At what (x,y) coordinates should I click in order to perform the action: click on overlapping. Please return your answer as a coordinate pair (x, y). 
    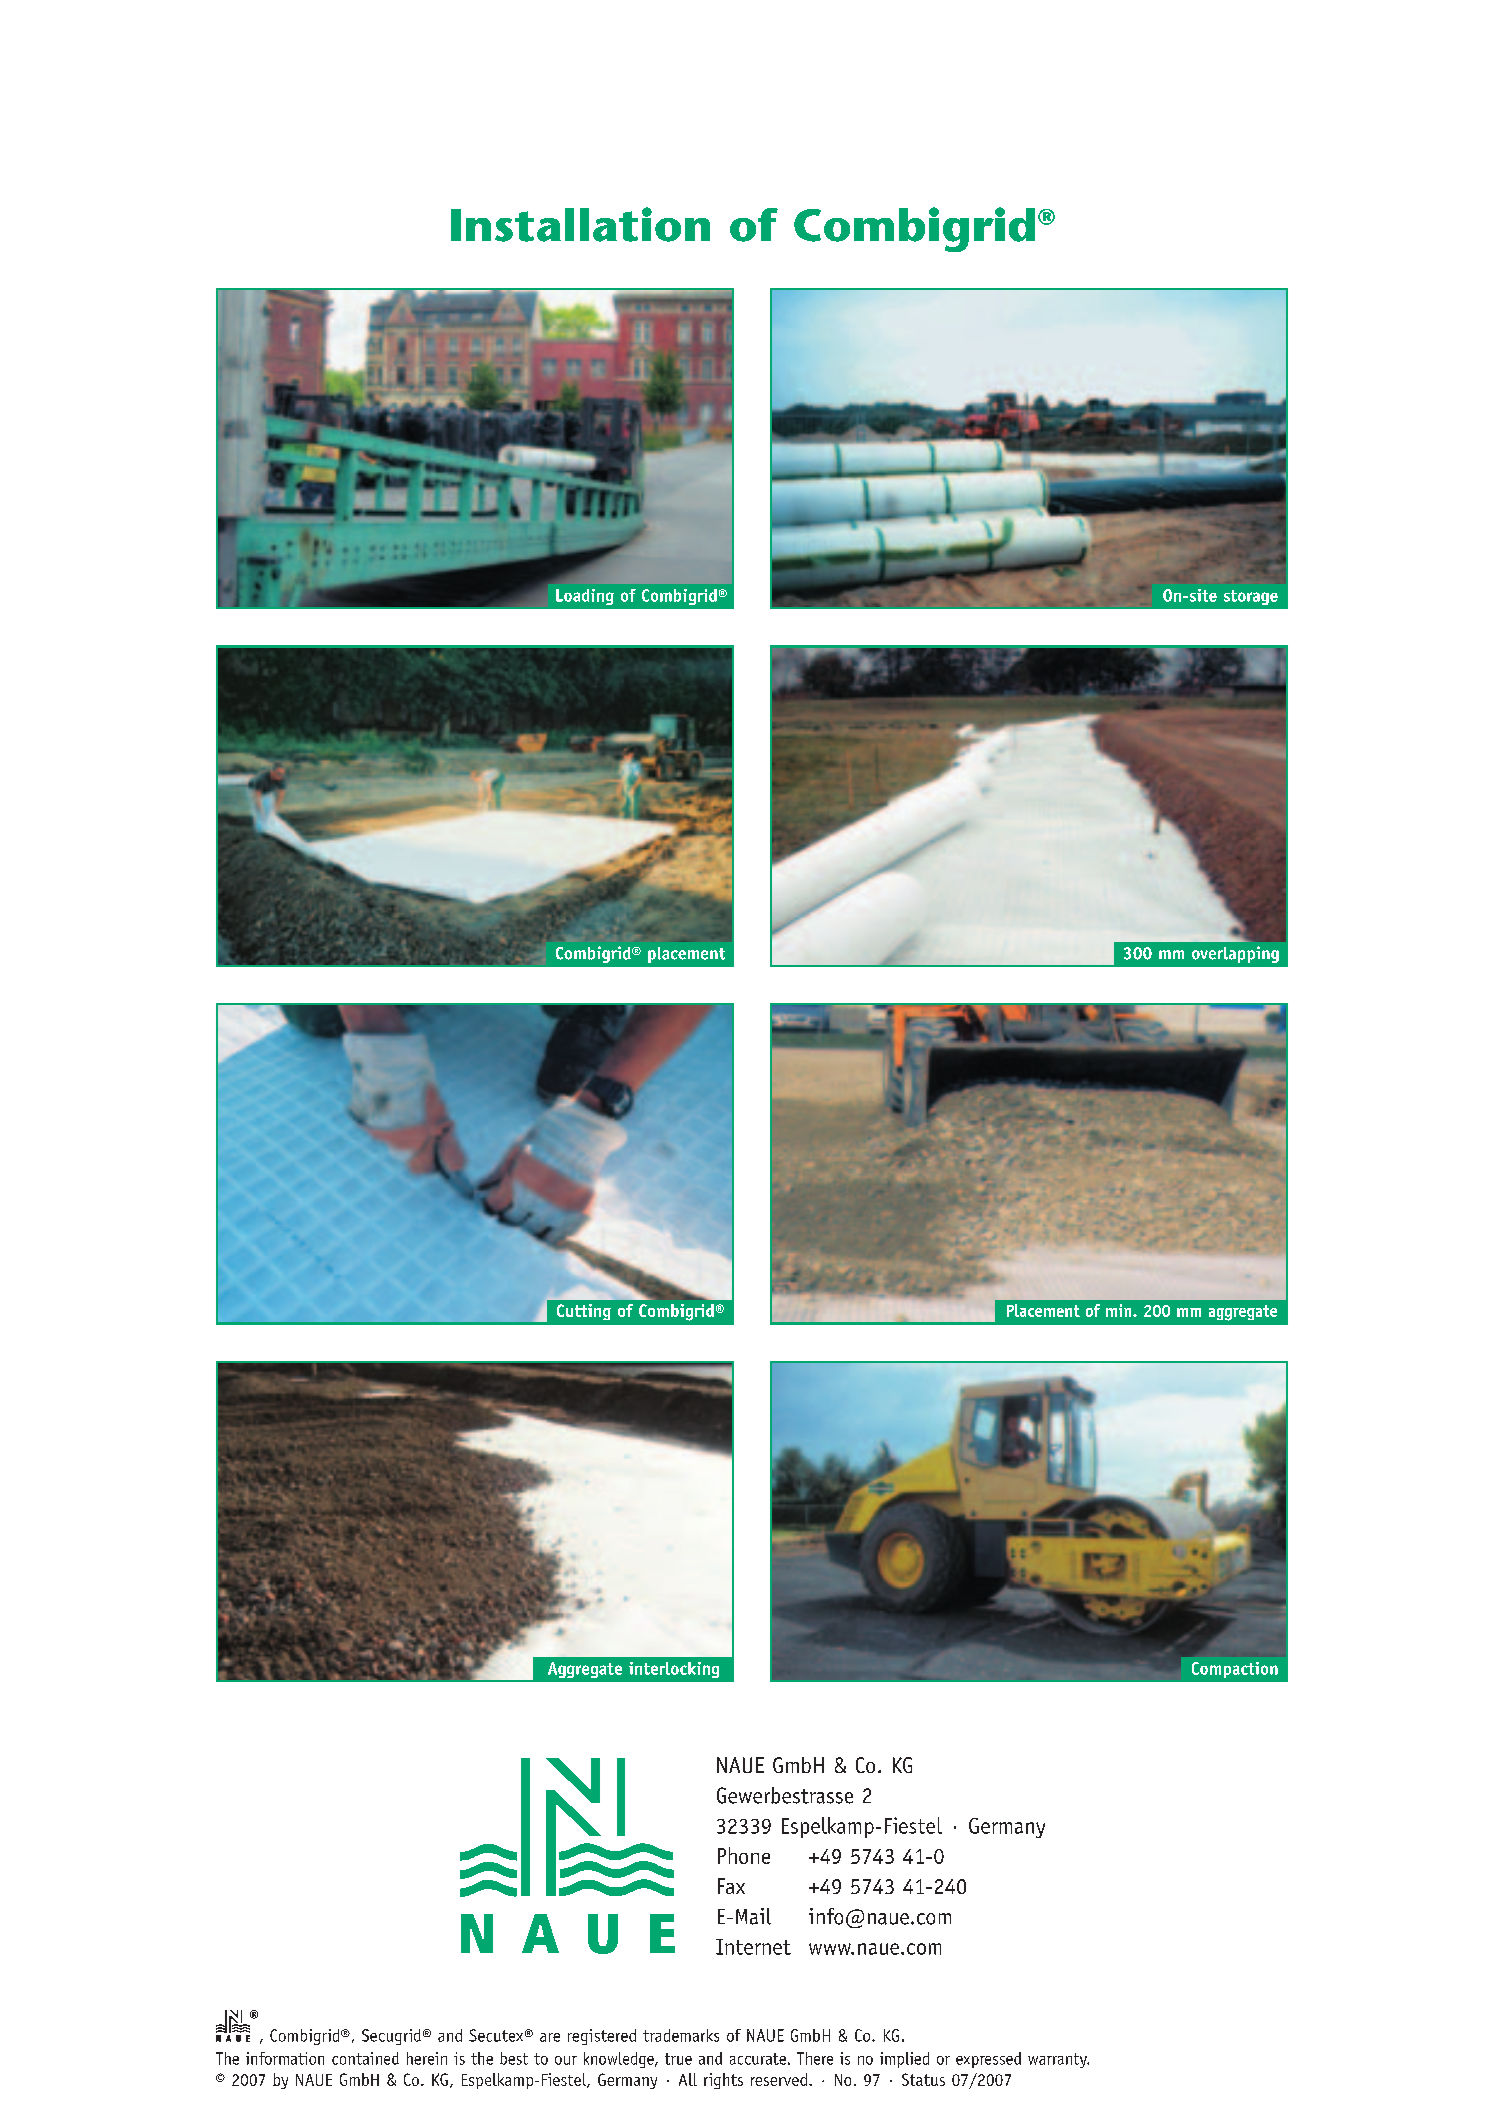
    Looking at the image, I should click on (1235, 954).
